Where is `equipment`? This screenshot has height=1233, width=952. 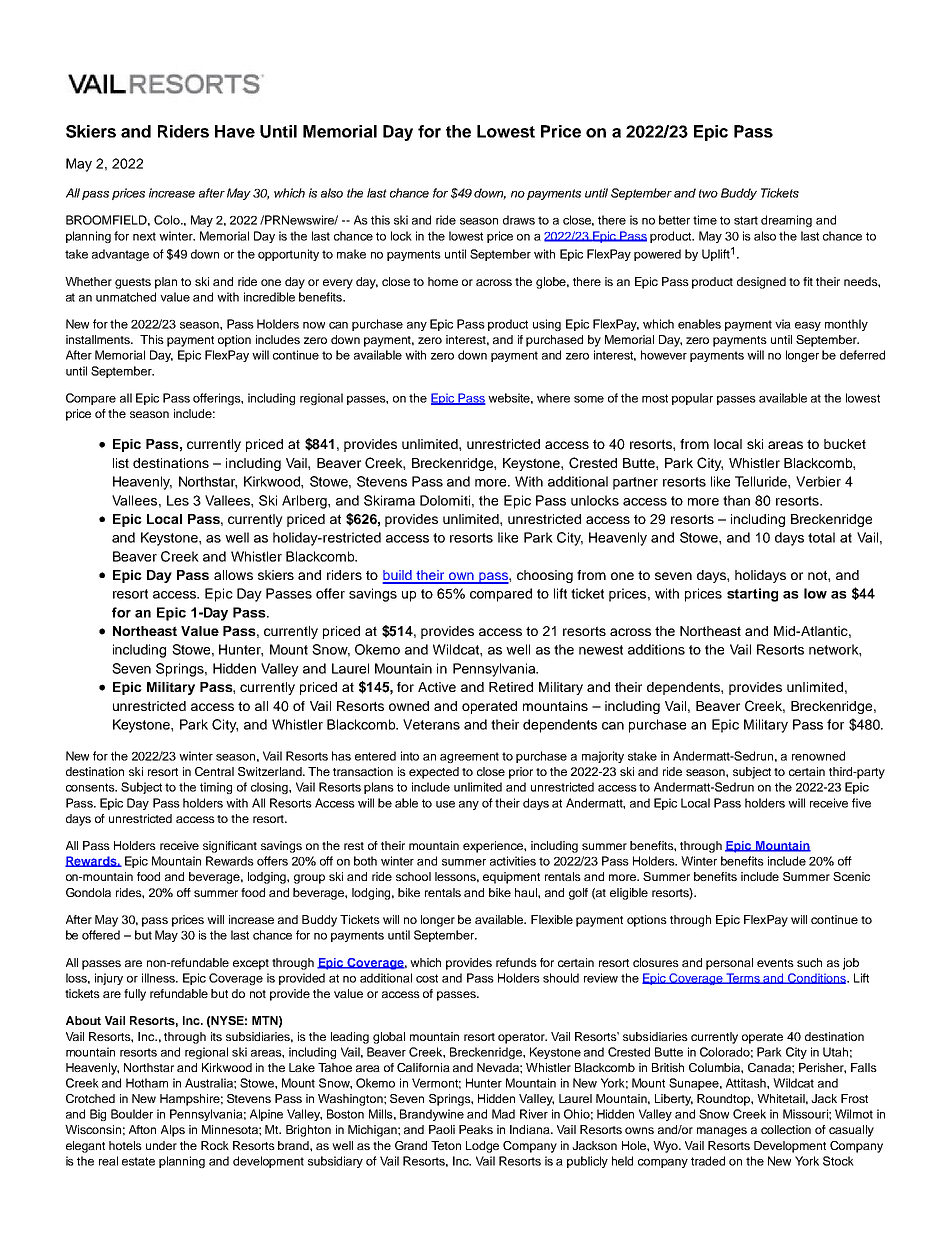 equipment is located at coordinates (511, 878).
